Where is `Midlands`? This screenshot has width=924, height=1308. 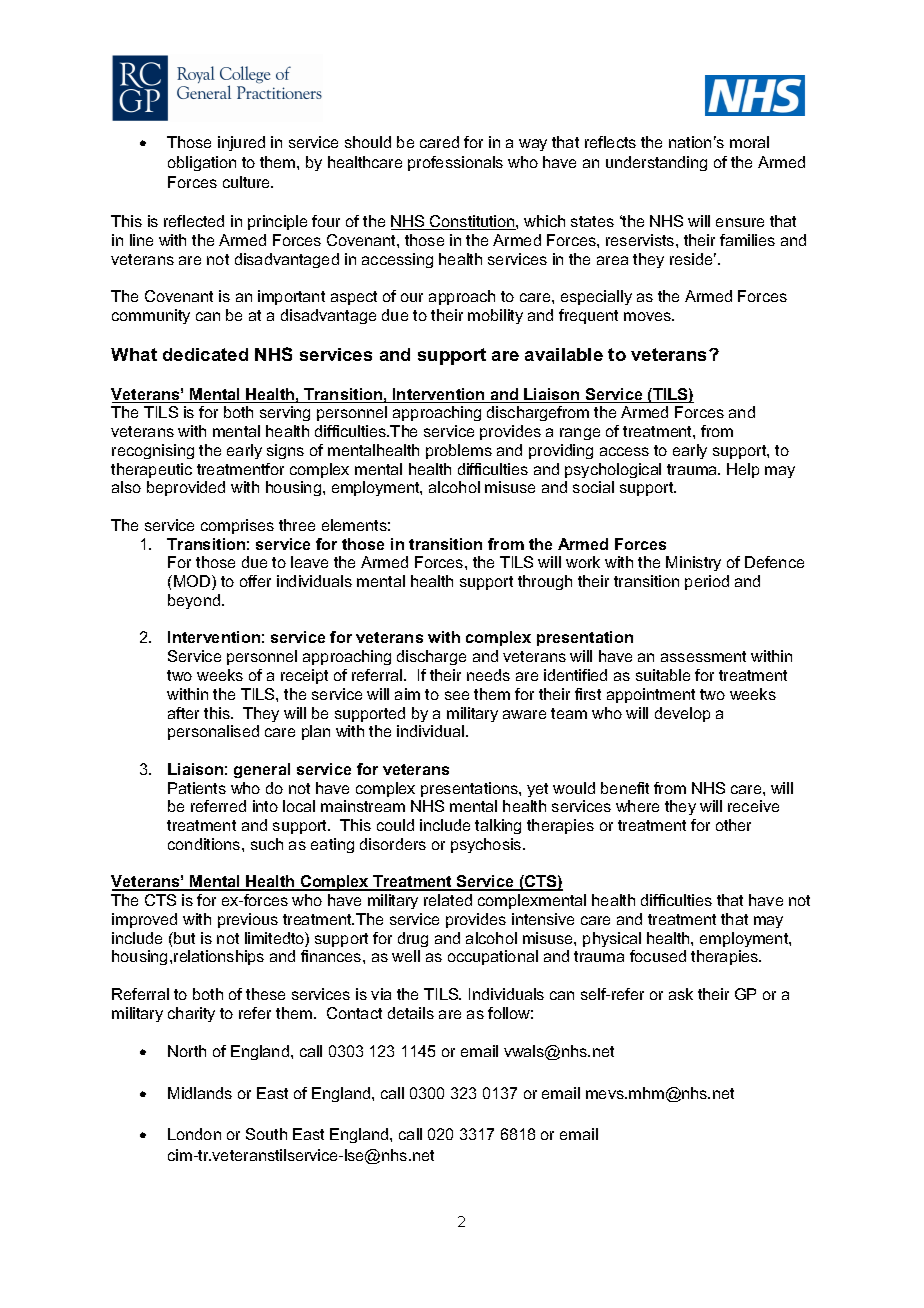 Midlands is located at coordinates (200, 1093).
